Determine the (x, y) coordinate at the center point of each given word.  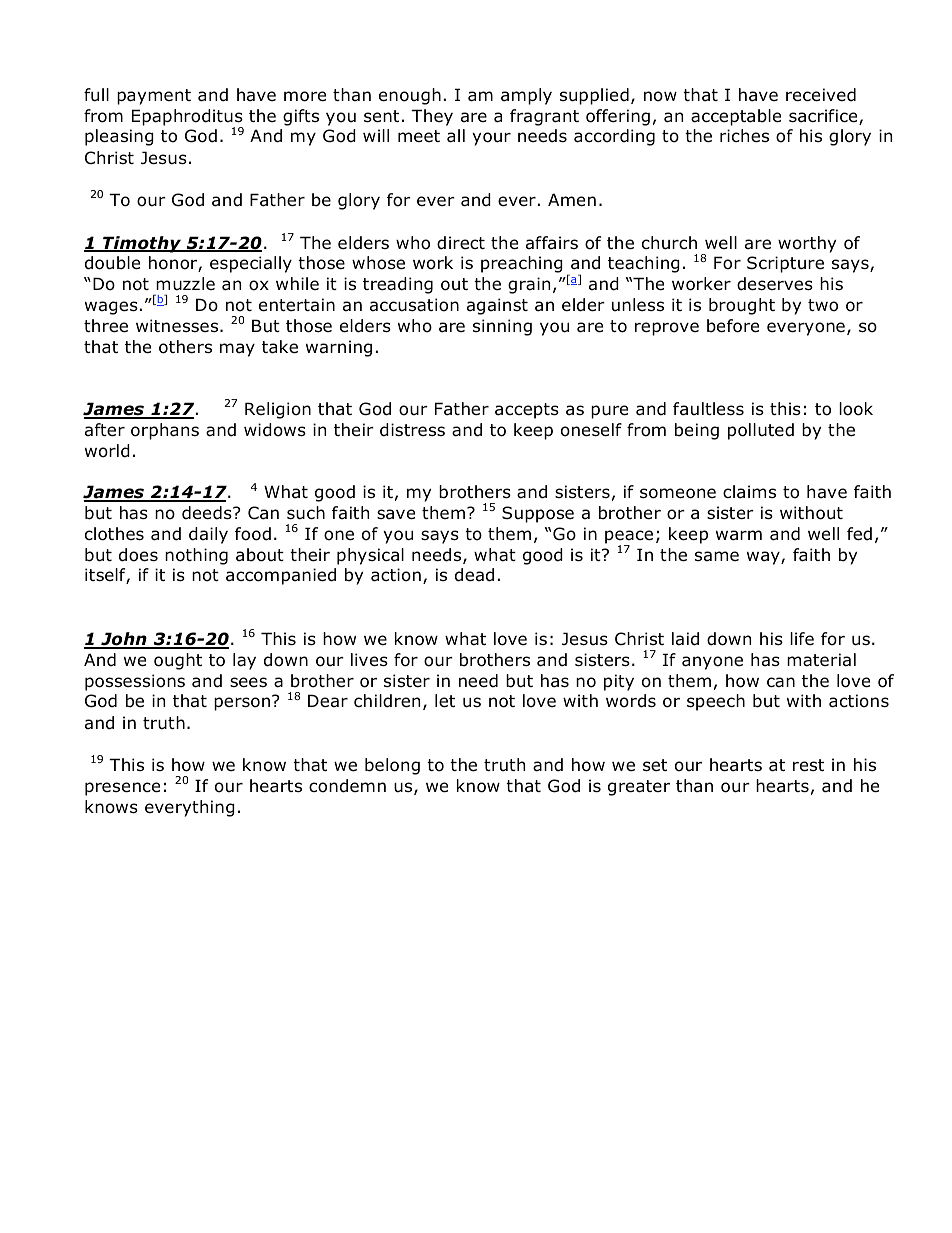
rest (808, 765)
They (432, 117)
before (733, 326)
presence (122, 789)
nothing (196, 556)
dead (474, 575)
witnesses (178, 325)
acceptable (736, 117)
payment (154, 97)
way (764, 558)
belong (392, 766)
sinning (502, 327)
